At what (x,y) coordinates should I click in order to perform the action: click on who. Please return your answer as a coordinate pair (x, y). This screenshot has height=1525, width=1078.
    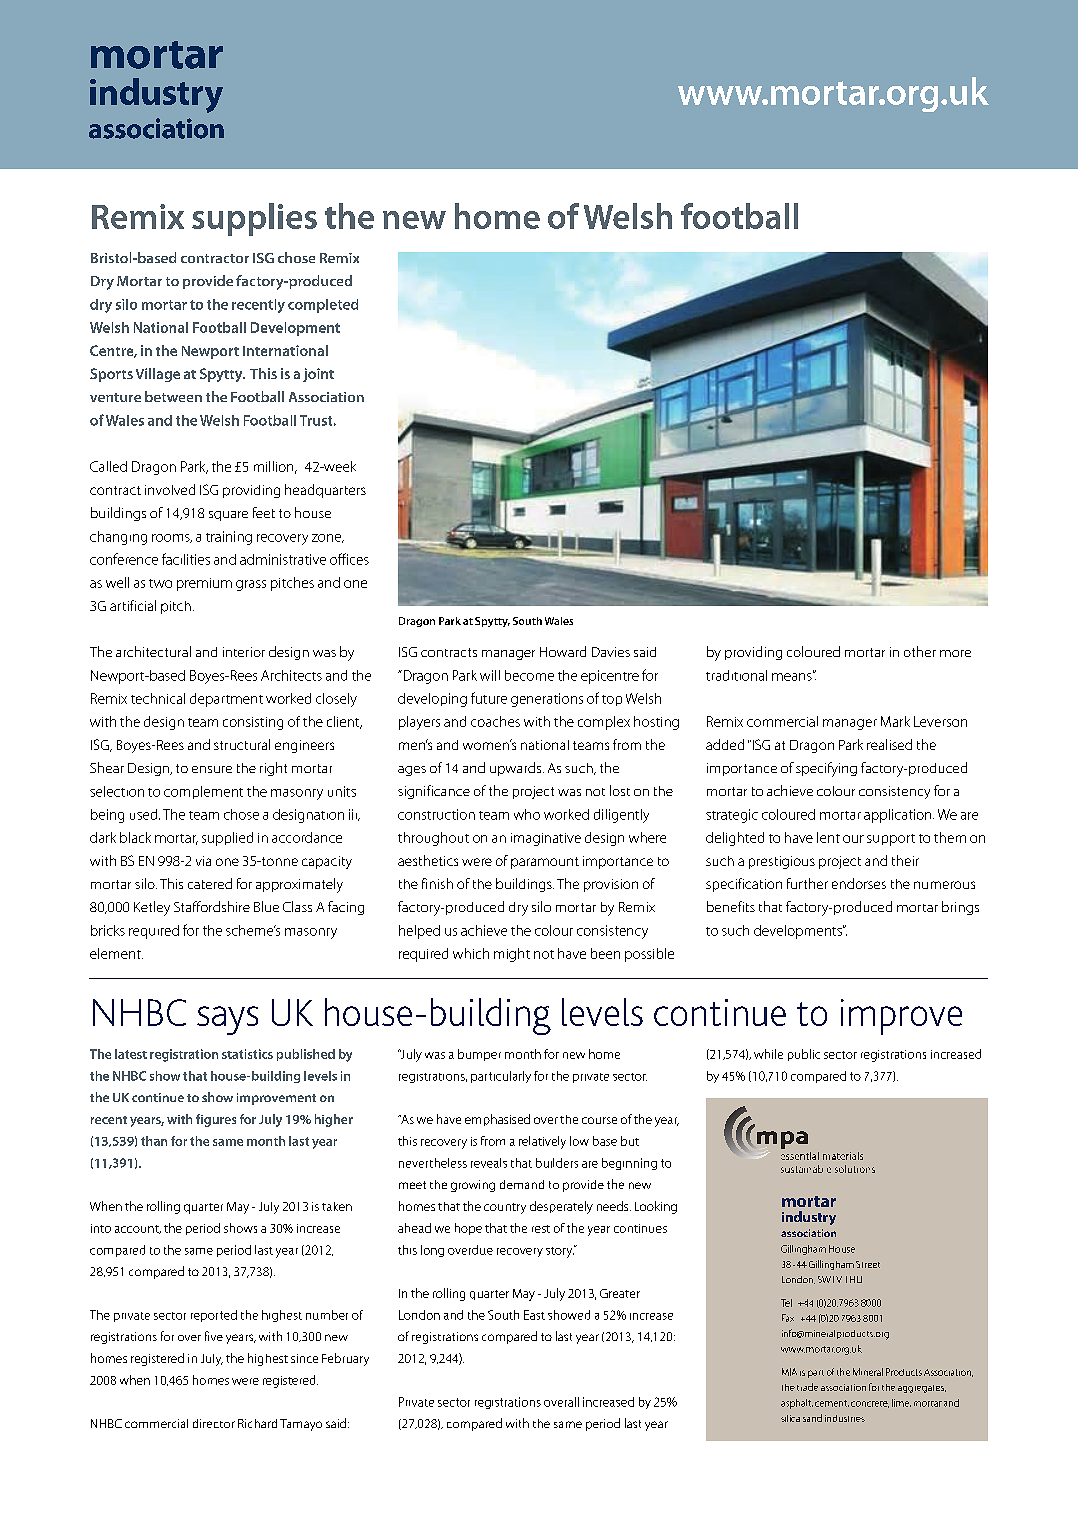
    Looking at the image, I should click on (527, 814).
